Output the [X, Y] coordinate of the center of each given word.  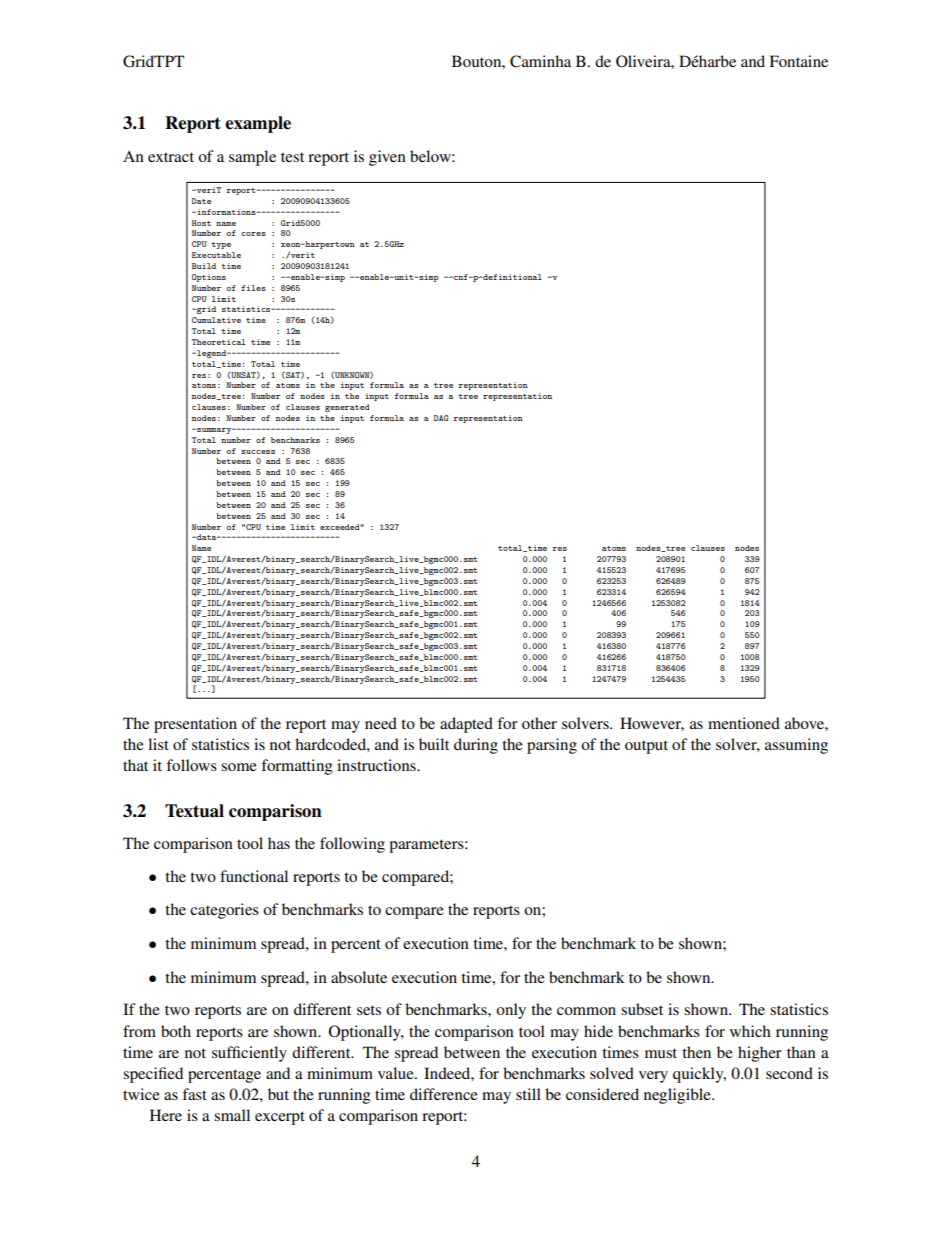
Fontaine [798, 61]
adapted [466, 725]
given [387, 158]
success [258, 452]
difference [444, 1094]
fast [194, 1094]
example [258, 124]
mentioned [744, 723]
